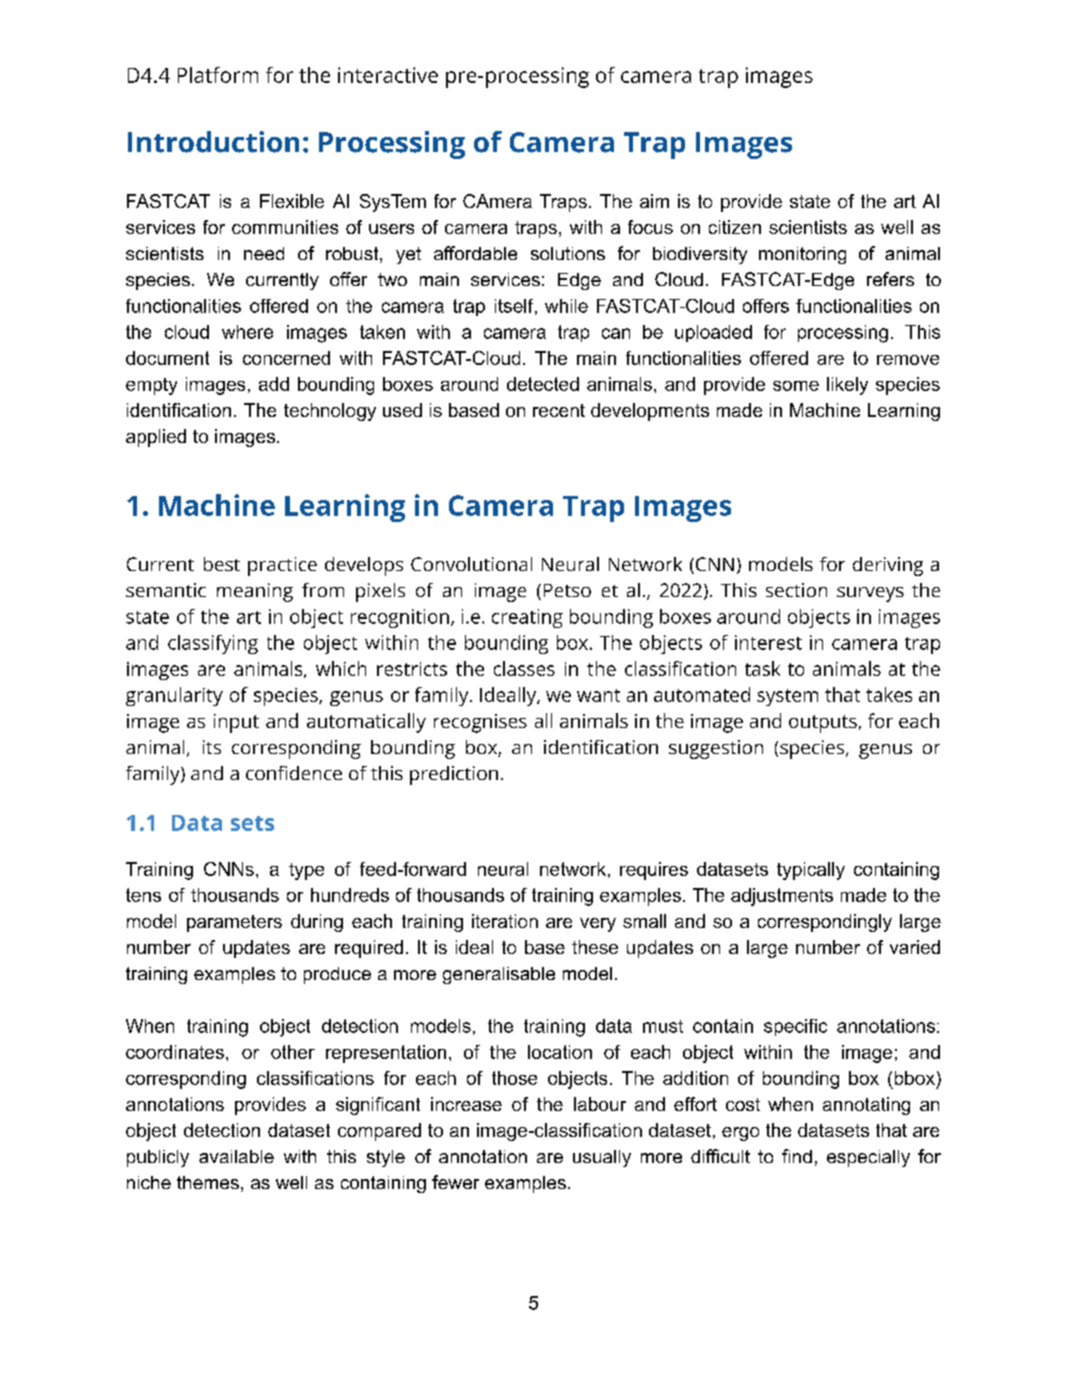  I want to click on citizen, so click(735, 227).
